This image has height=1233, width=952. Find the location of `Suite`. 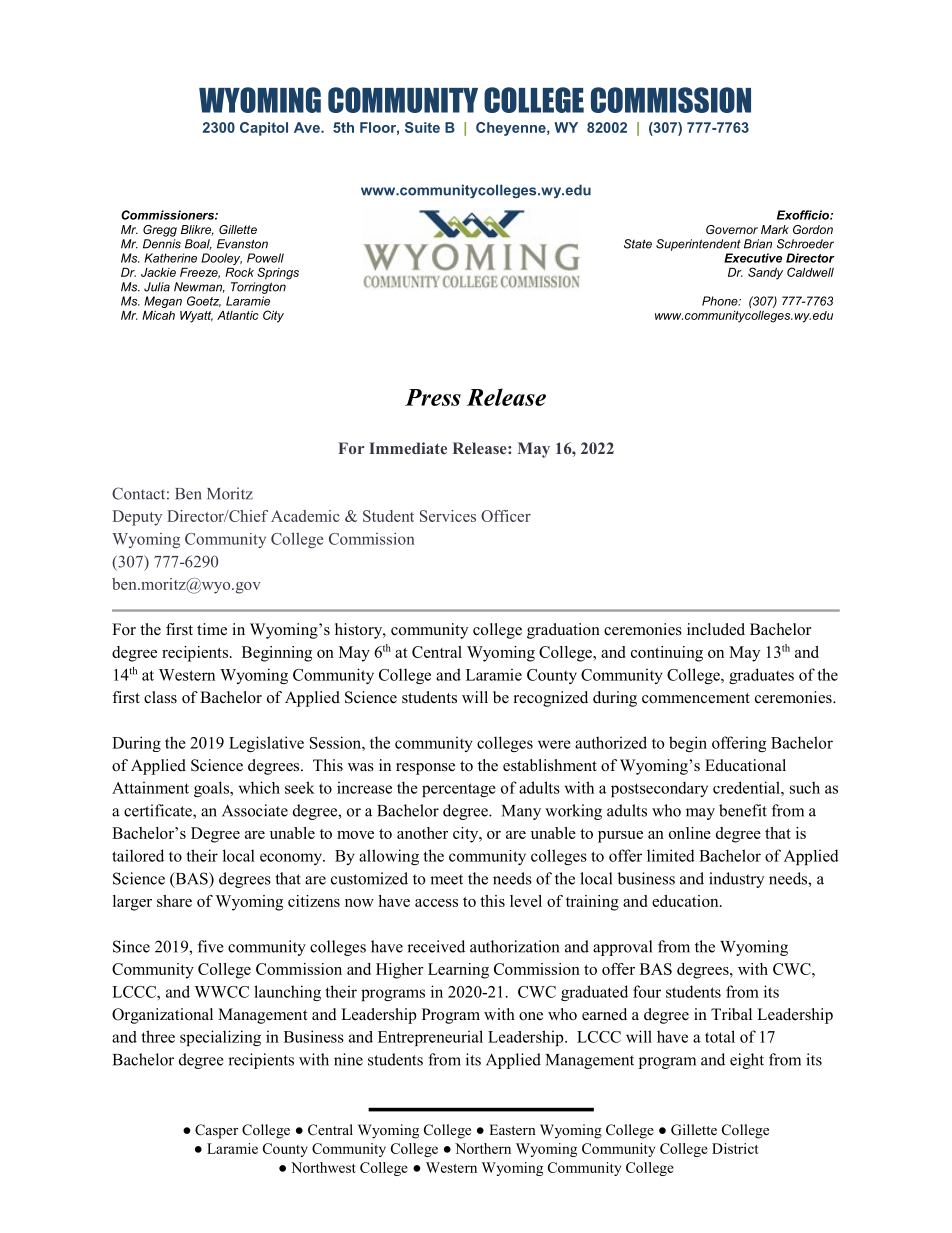

Suite is located at coordinates (422, 127).
